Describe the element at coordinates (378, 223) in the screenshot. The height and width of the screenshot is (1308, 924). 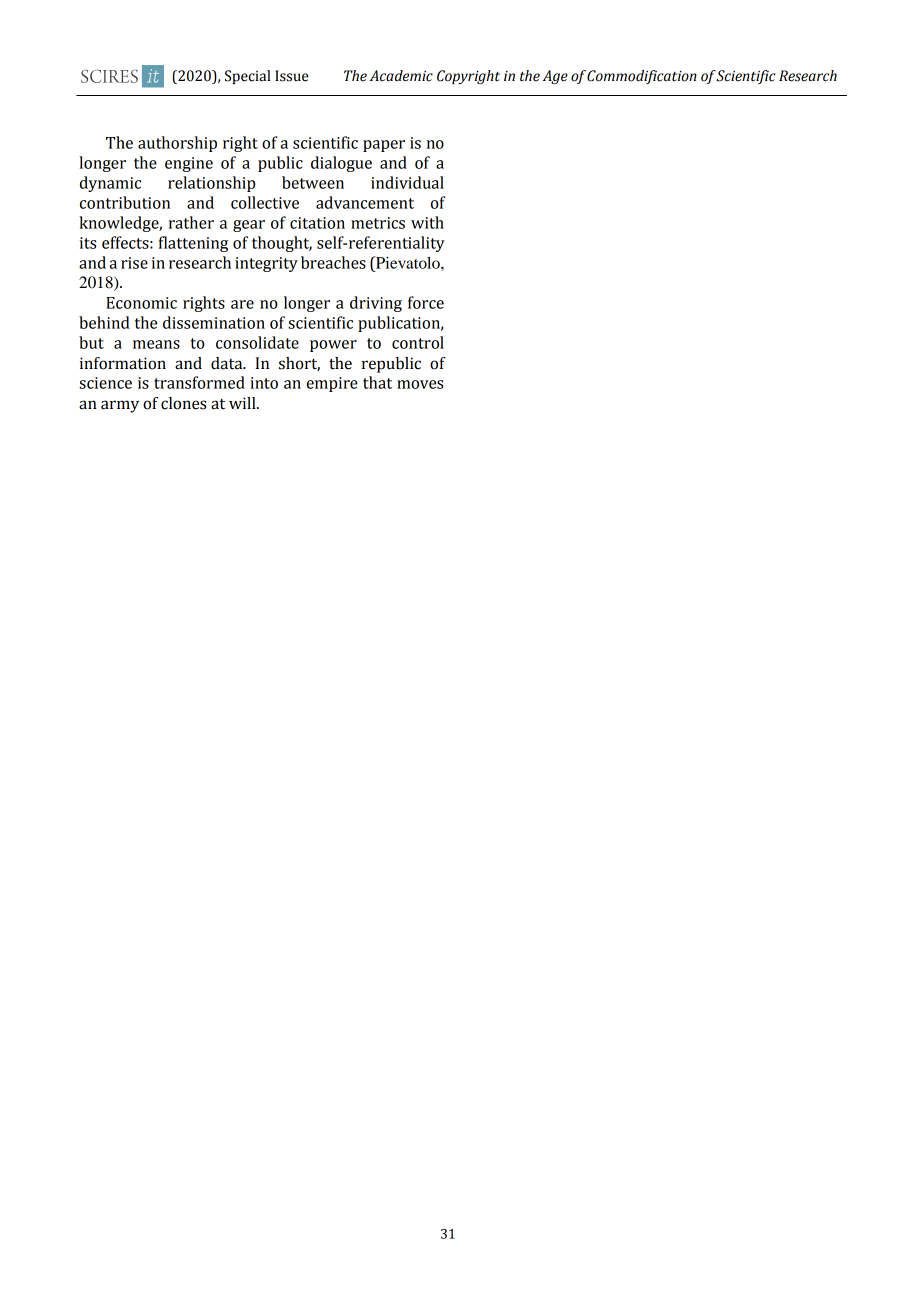
I see `metrics` at that location.
